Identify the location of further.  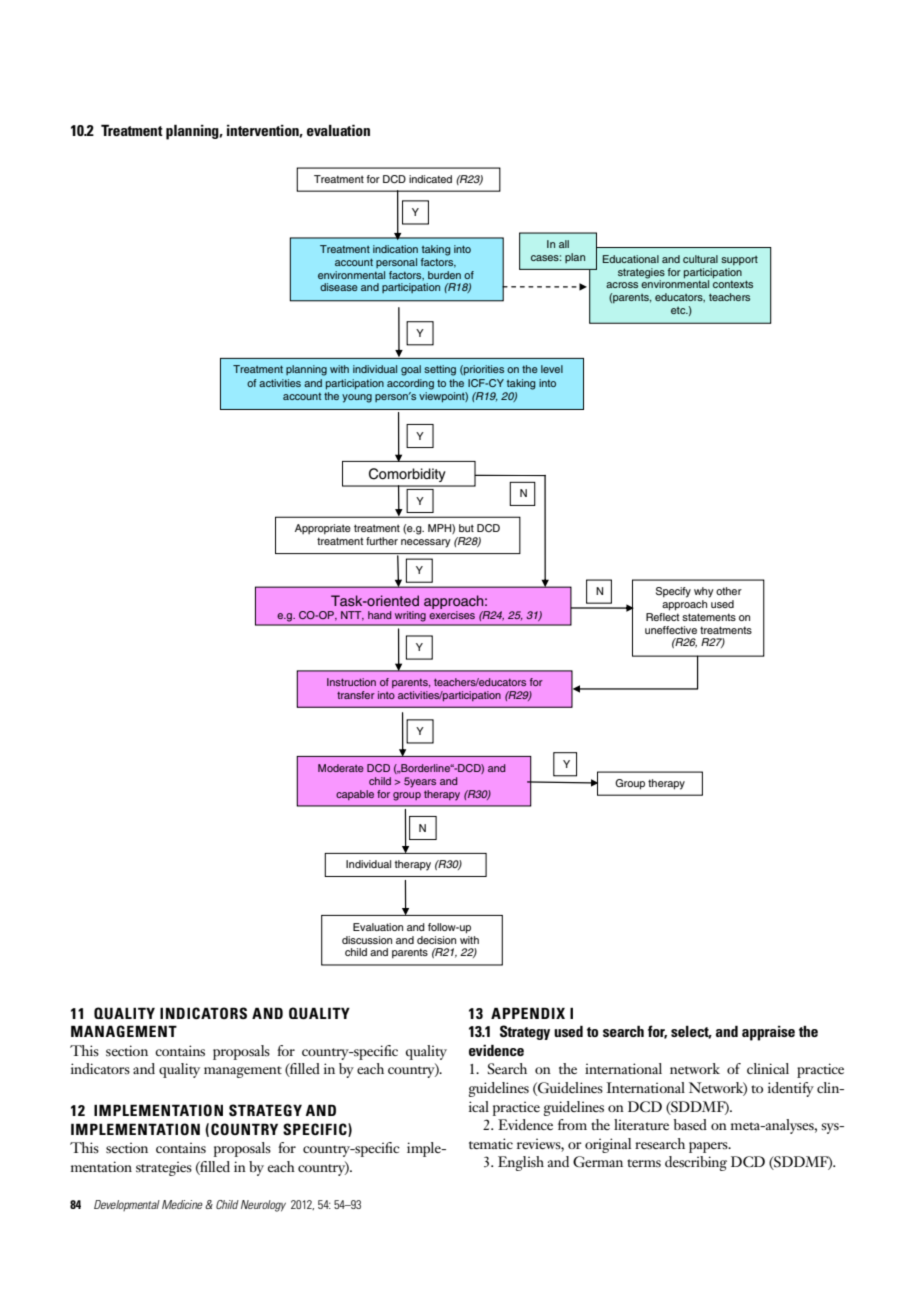
(382, 541).
